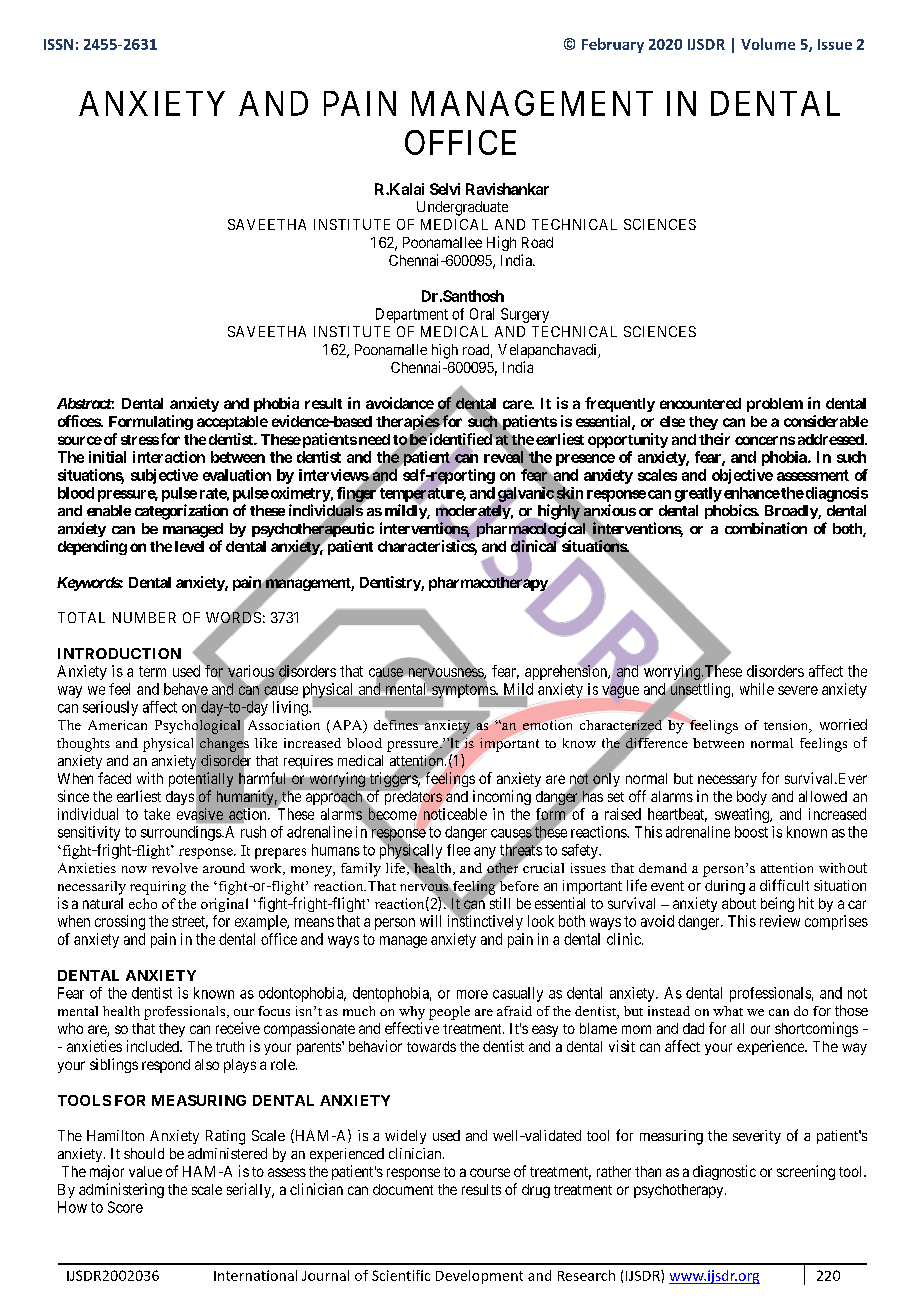 Image resolution: width=924 pixels, height=1308 pixels. What do you see at coordinates (462, 208) in the page?
I see `Undergraduate` at bounding box center [462, 208].
